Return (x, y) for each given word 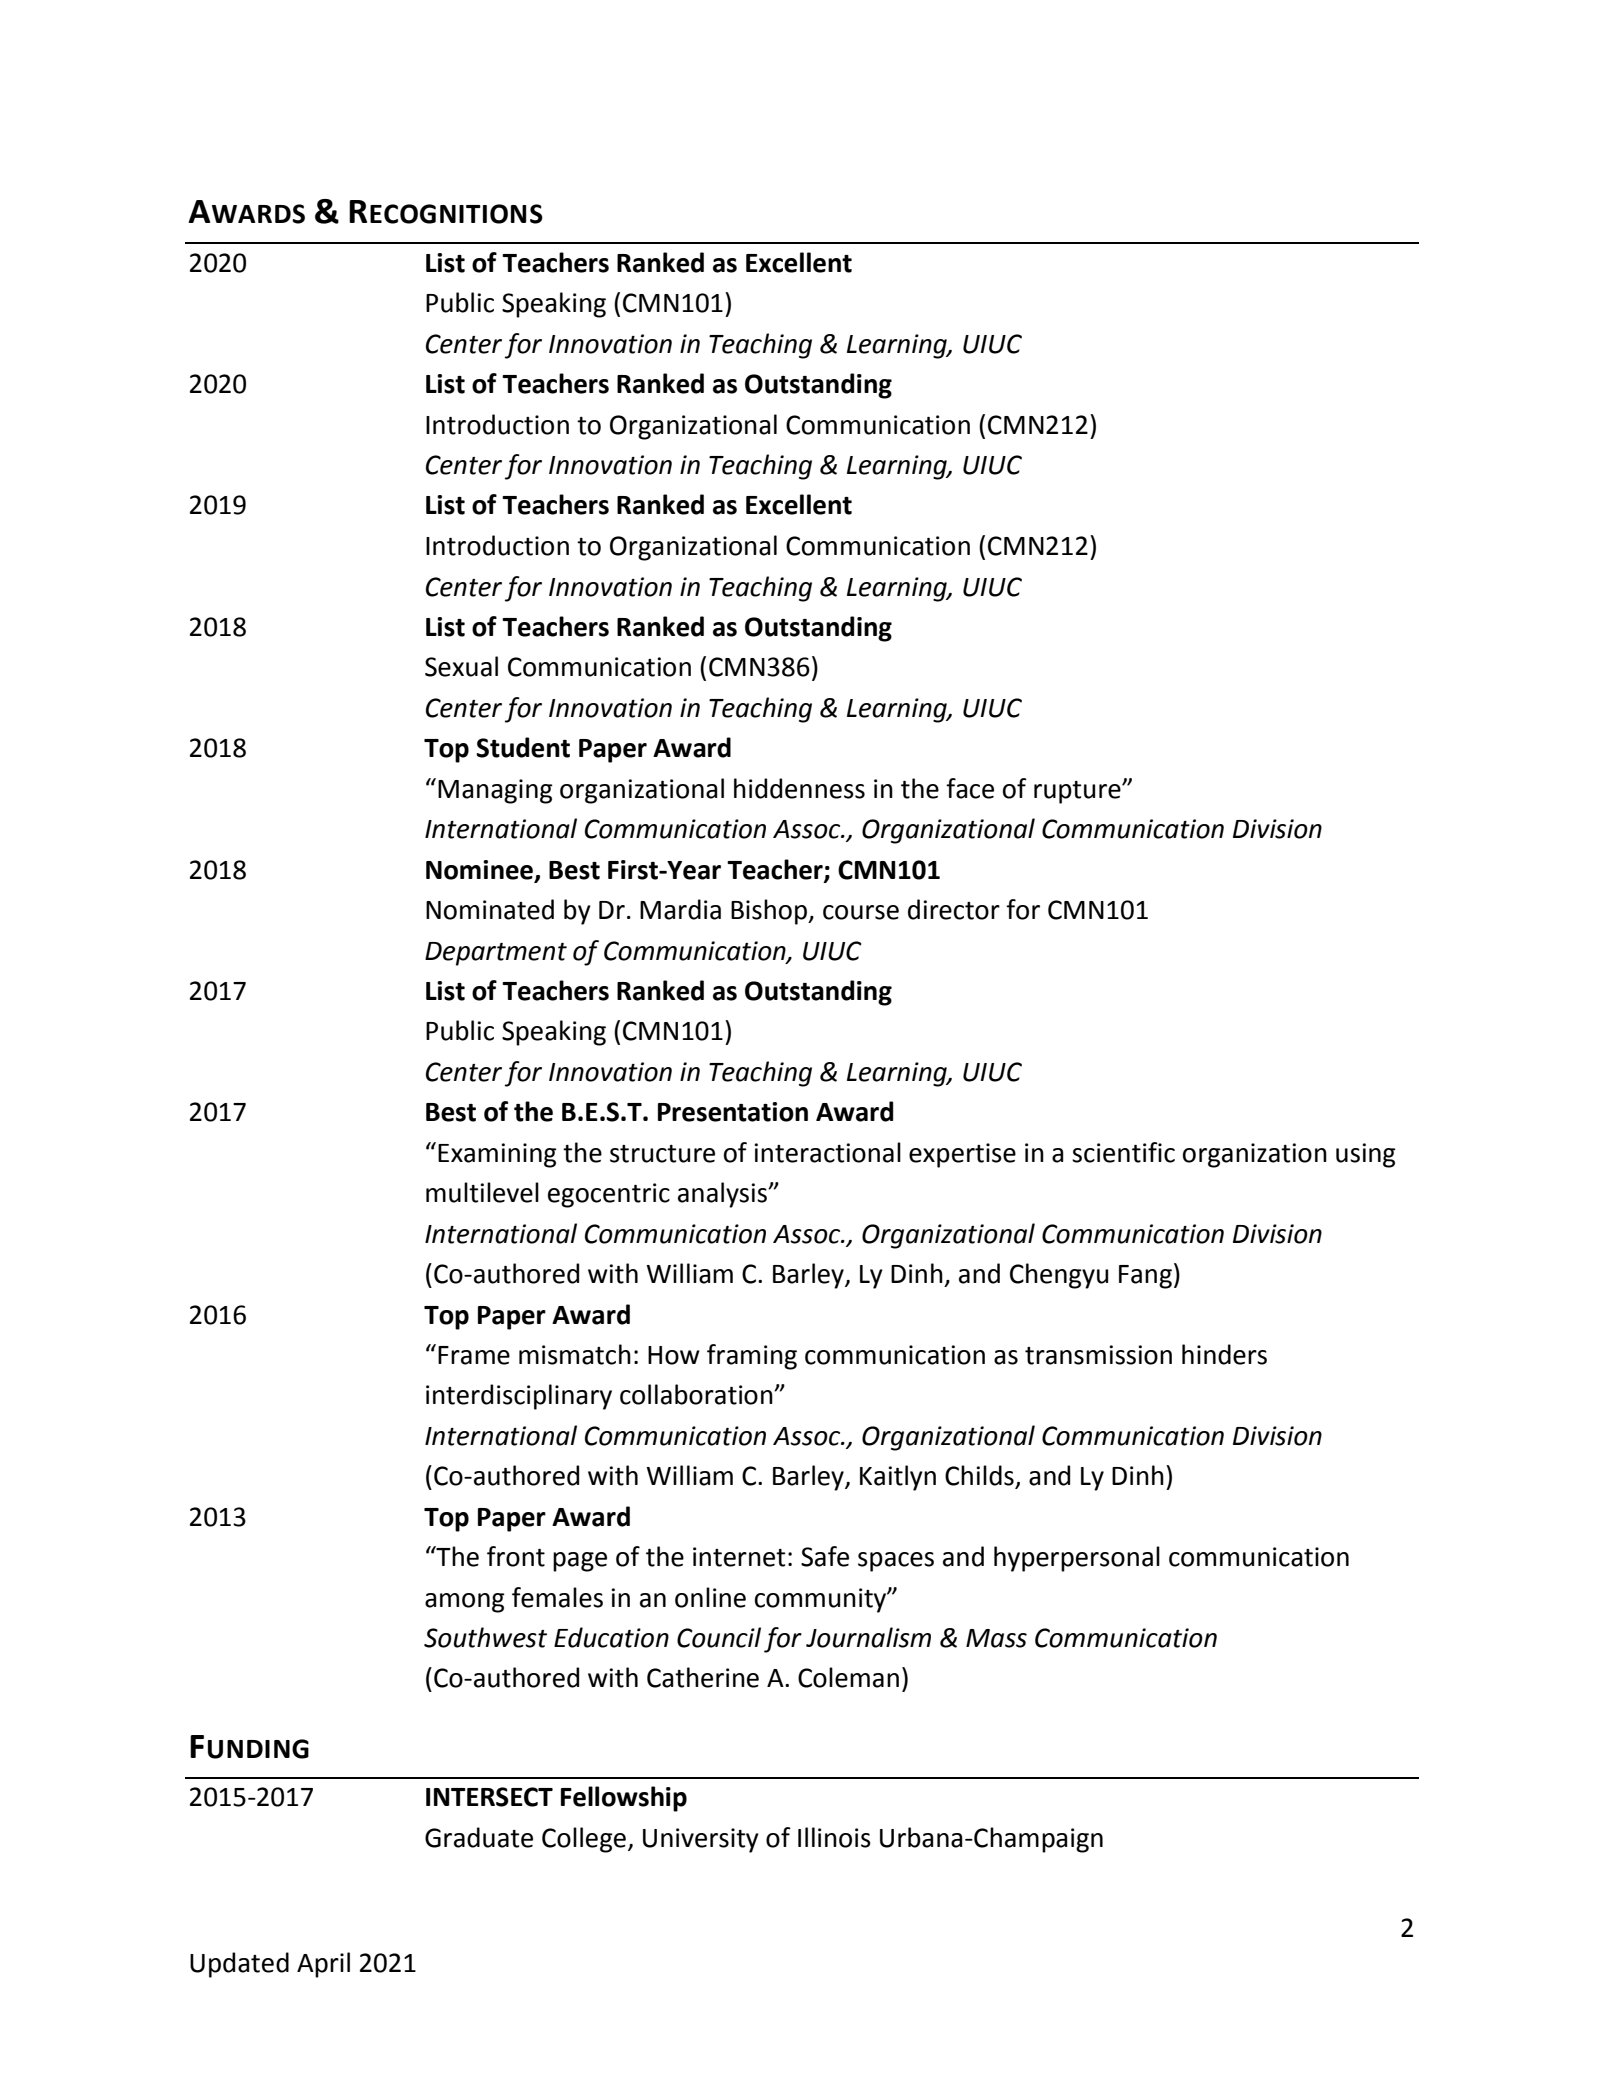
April (323, 1965)
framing (752, 1357)
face (970, 788)
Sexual (461, 666)
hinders (1224, 1354)
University (701, 1840)
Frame (474, 1355)
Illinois (834, 1837)
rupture (1078, 792)
